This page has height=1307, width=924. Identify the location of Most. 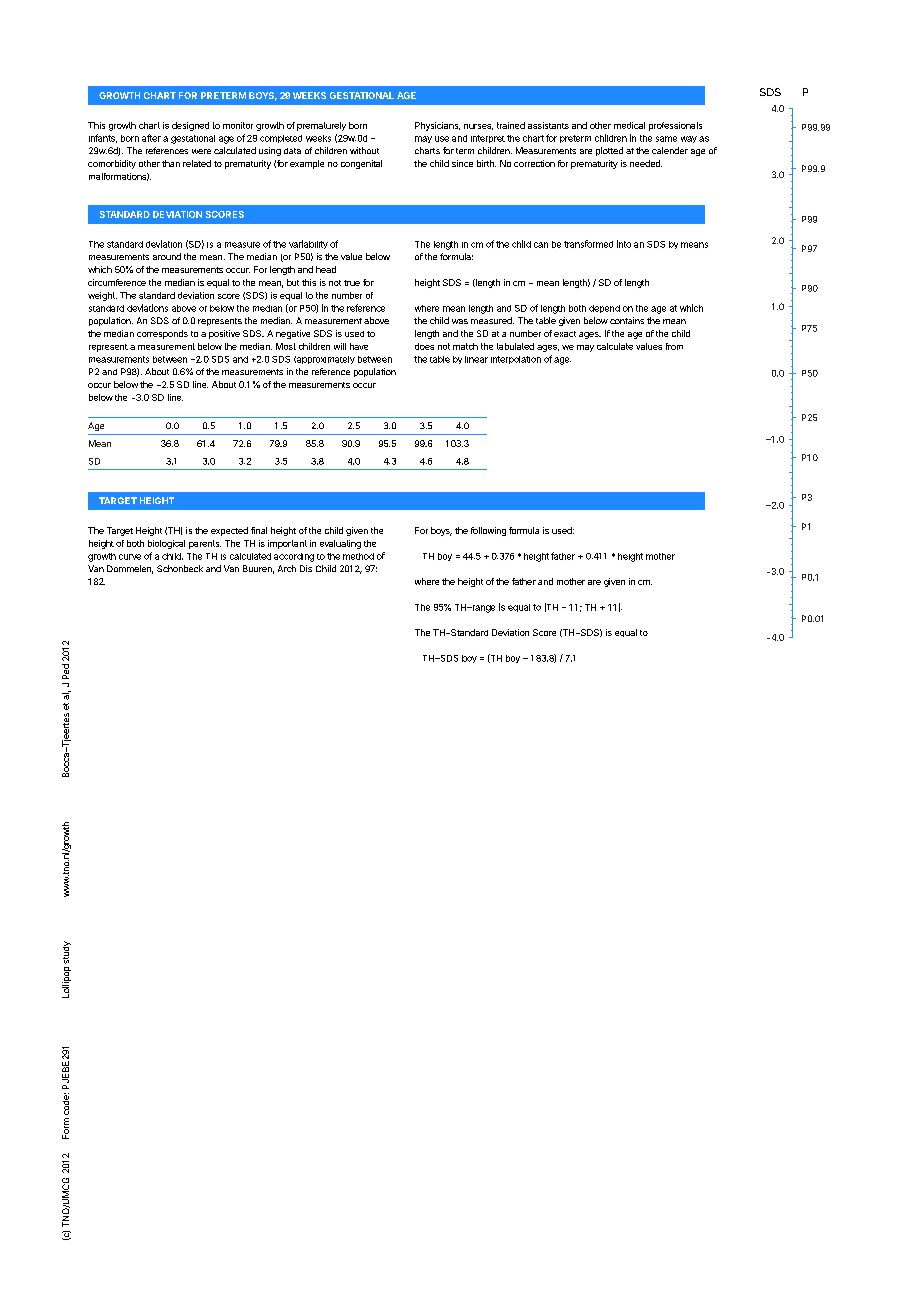
(286, 346).
